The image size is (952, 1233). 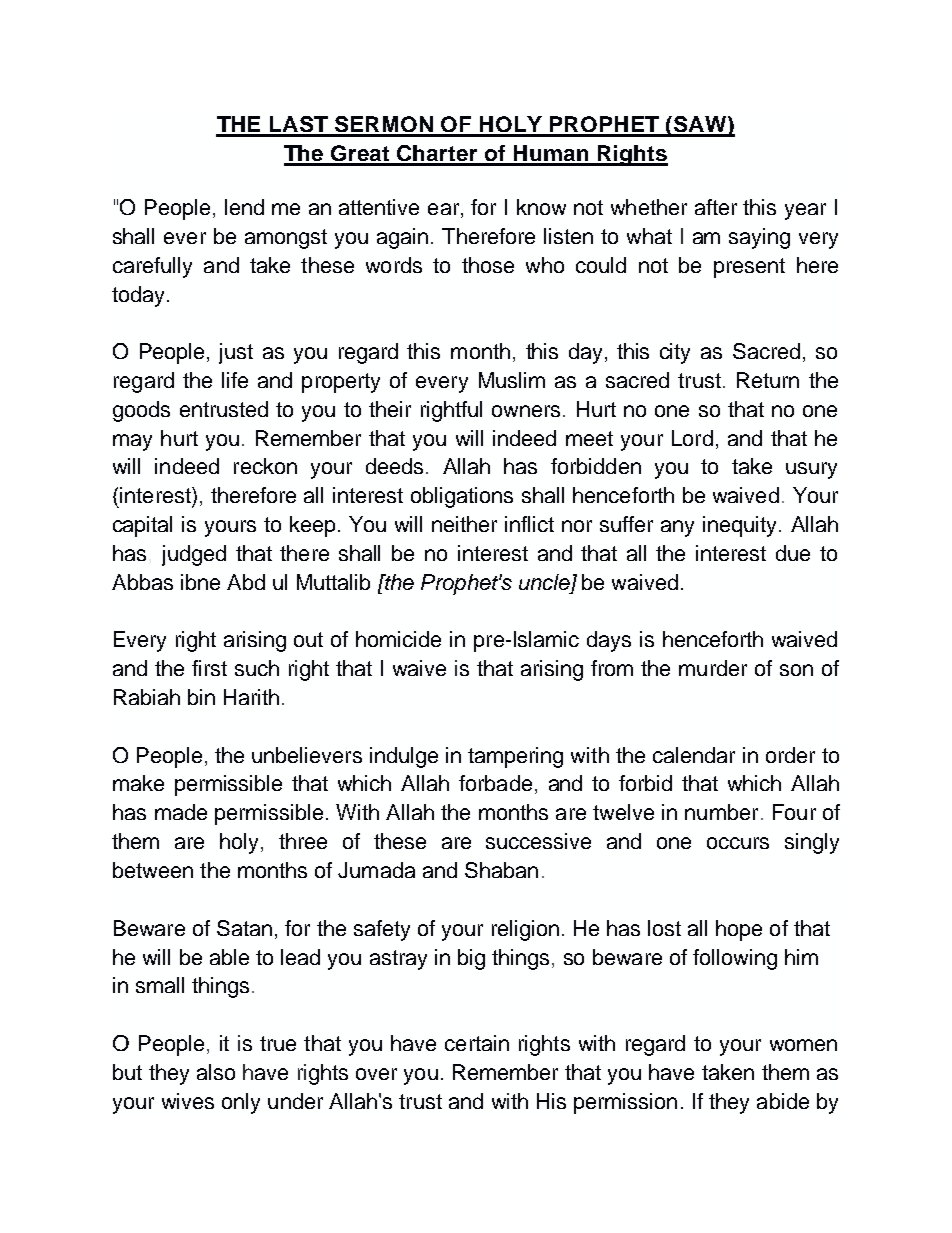 What do you see at coordinates (398, 639) in the image?
I see `homicide` at bounding box center [398, 639].
